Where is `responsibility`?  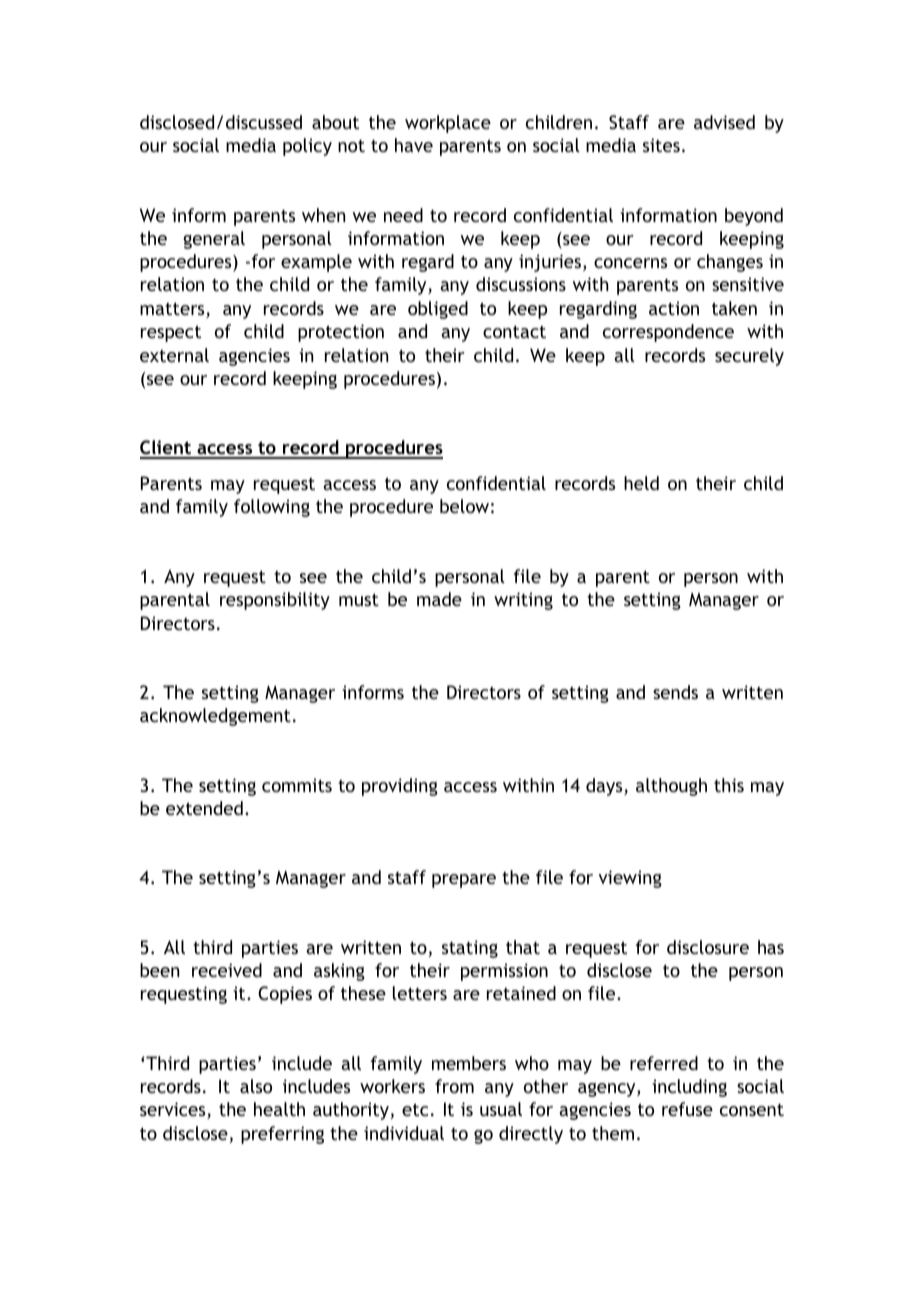 responsibility is located at coordinates (275, 601).
